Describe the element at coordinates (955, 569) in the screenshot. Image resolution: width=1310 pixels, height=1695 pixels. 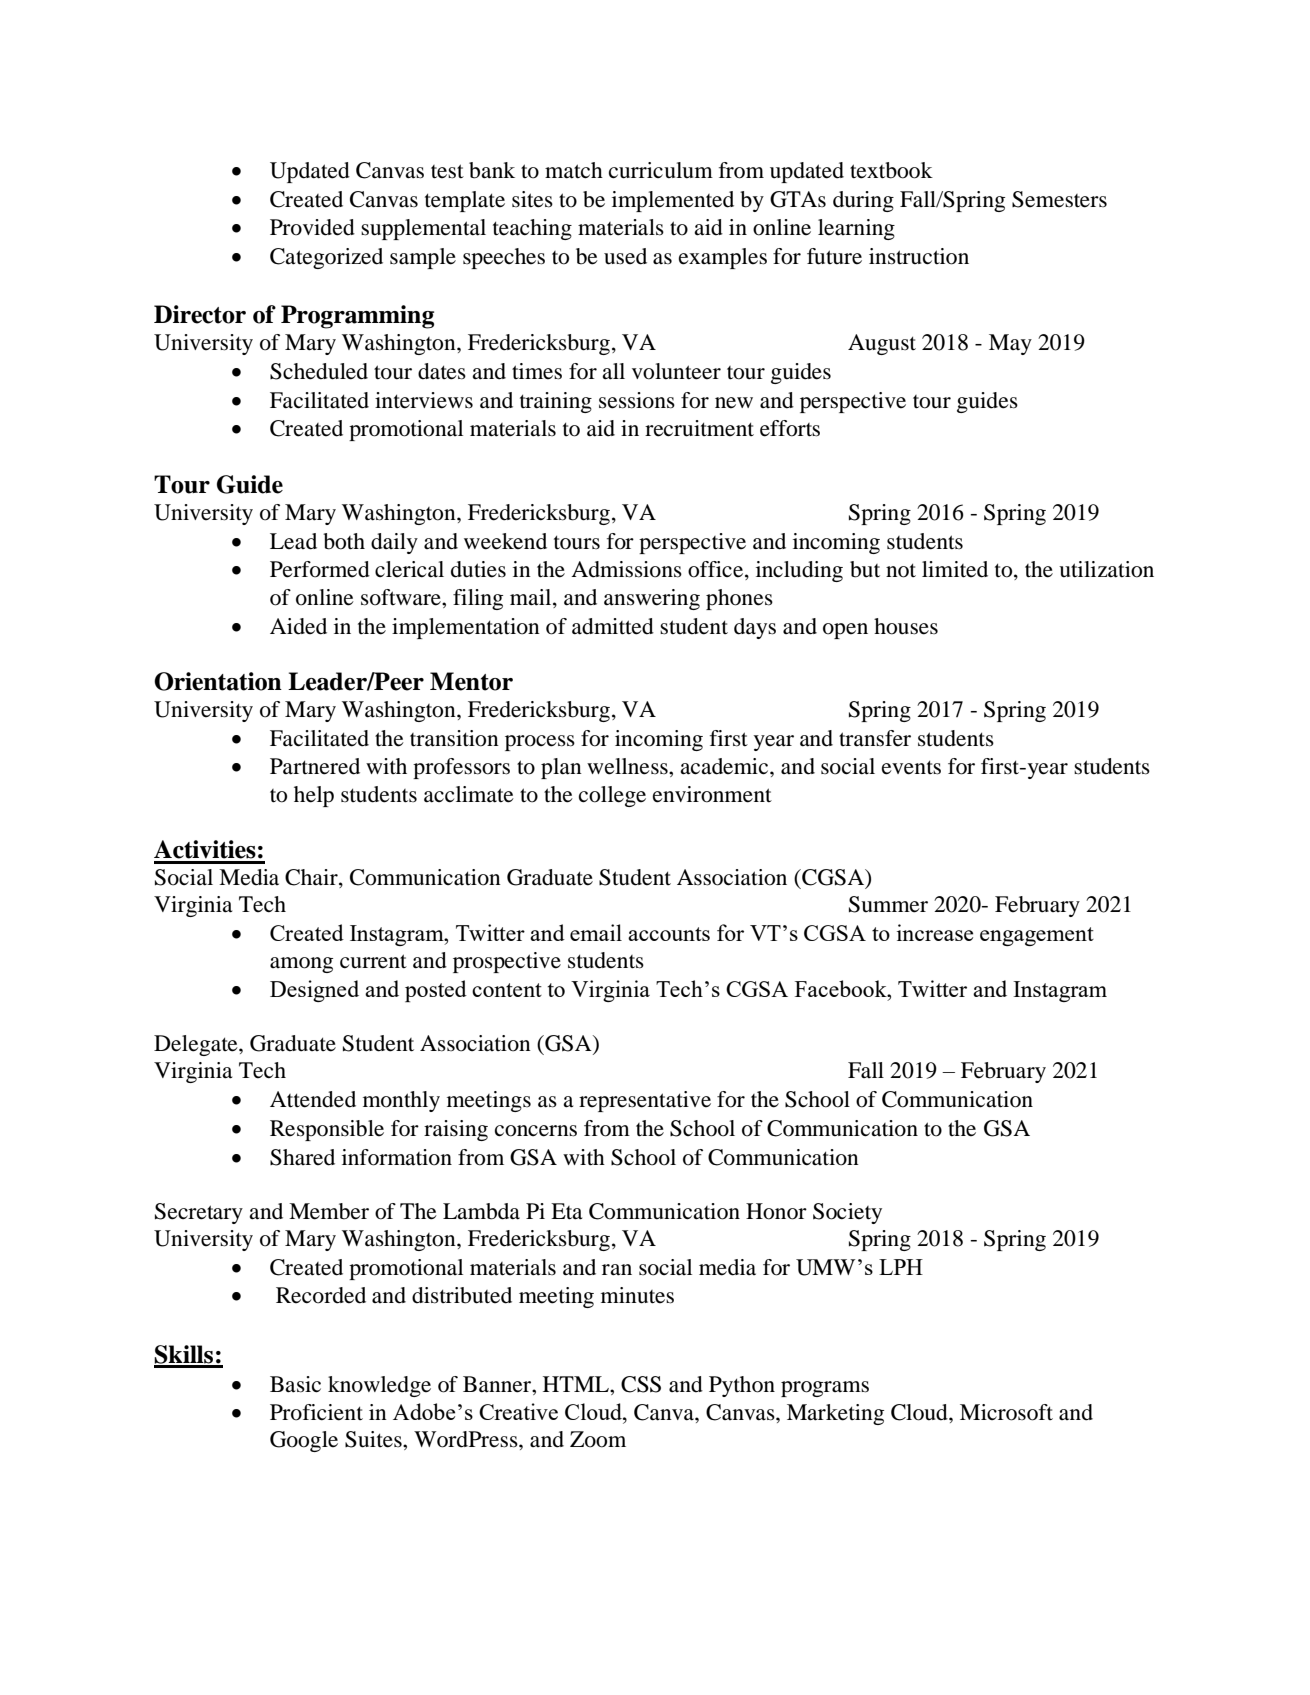
I see `limited` at that location.
